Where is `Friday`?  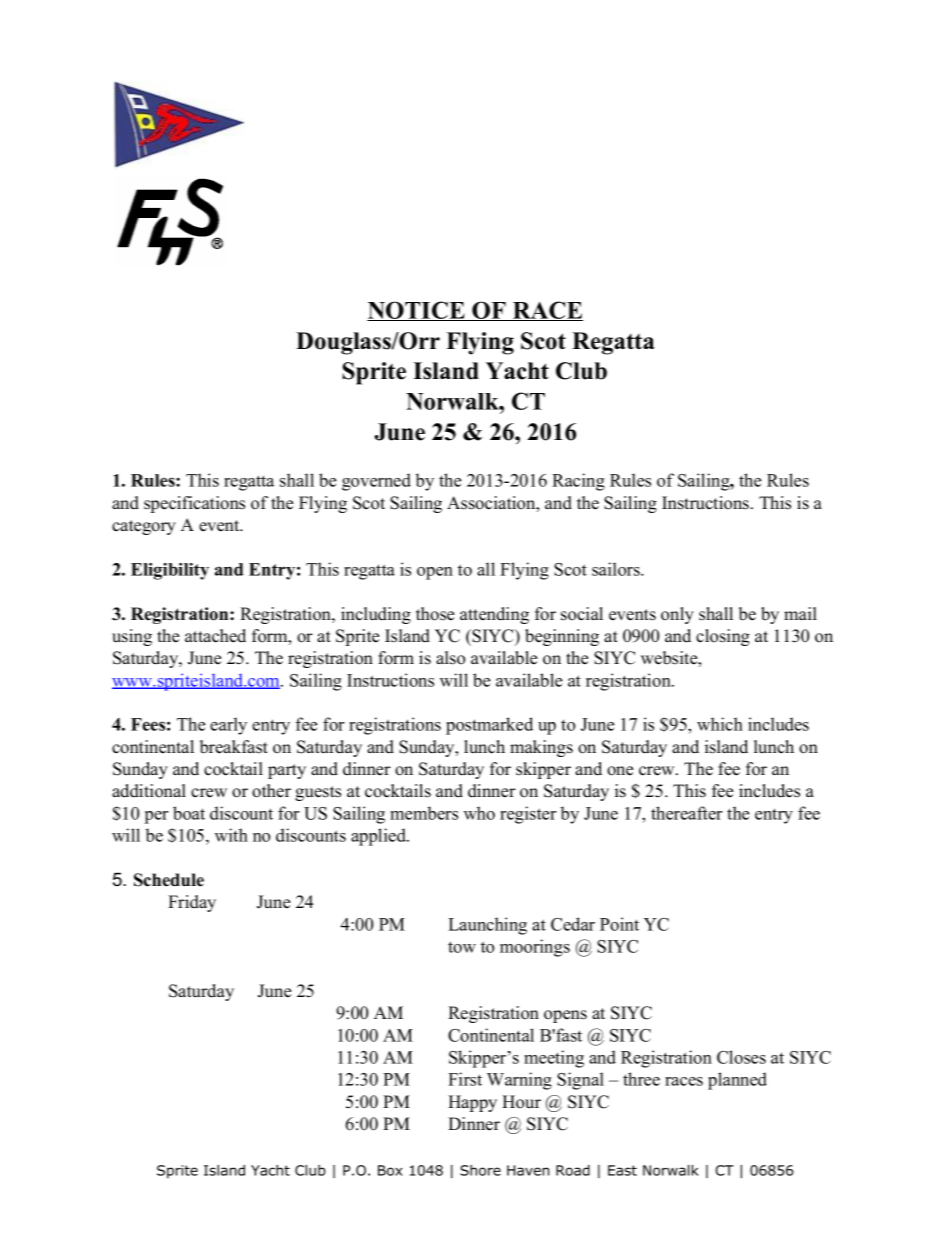 Friday is located at coordinates (192, 903).
